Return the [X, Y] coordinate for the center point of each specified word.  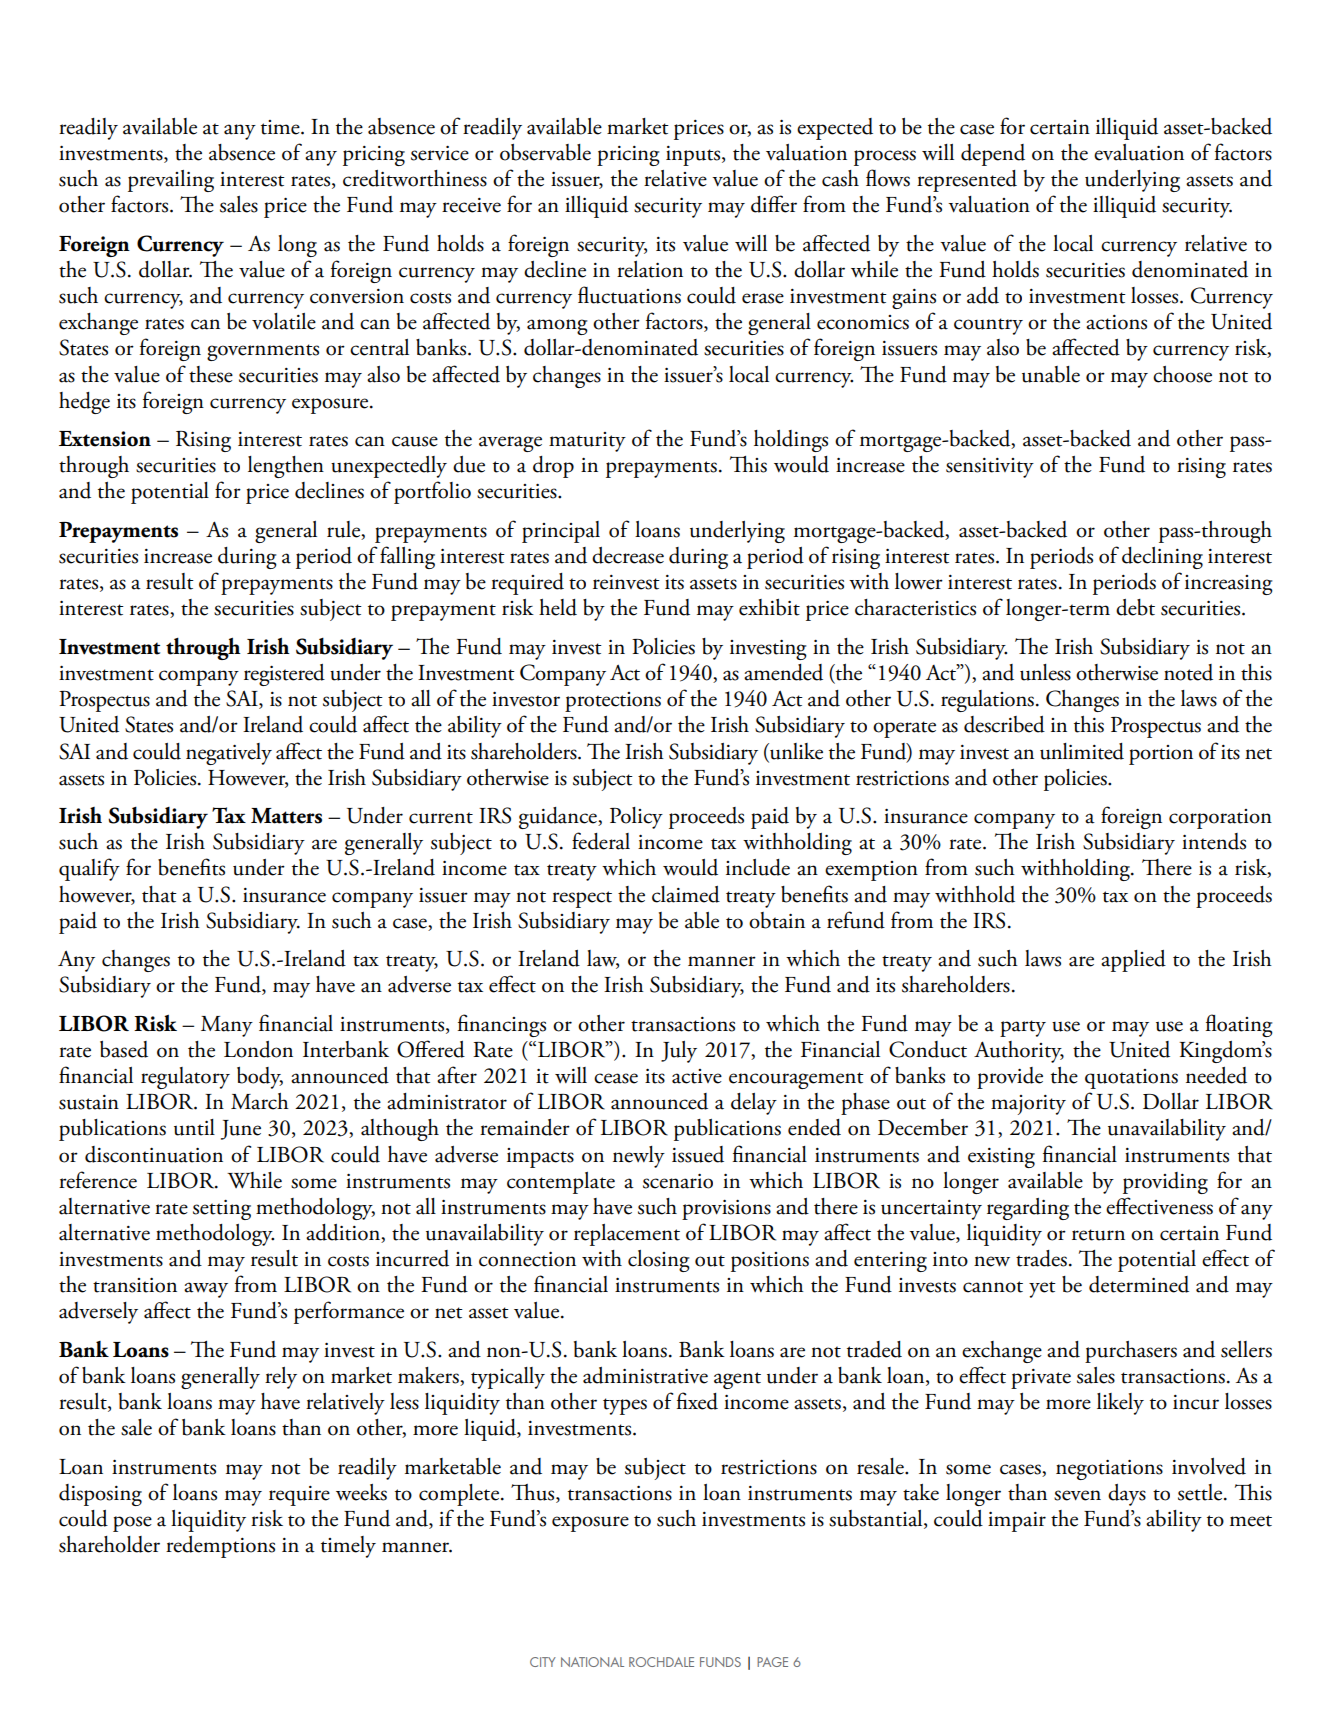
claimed [686, 894]
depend [993, 155]
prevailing [171, 181]
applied [1133, 961]
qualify [89, 869]
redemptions [220, 1547]
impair [1017, 1522]
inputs [694, 156]
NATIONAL [592, 1662]
